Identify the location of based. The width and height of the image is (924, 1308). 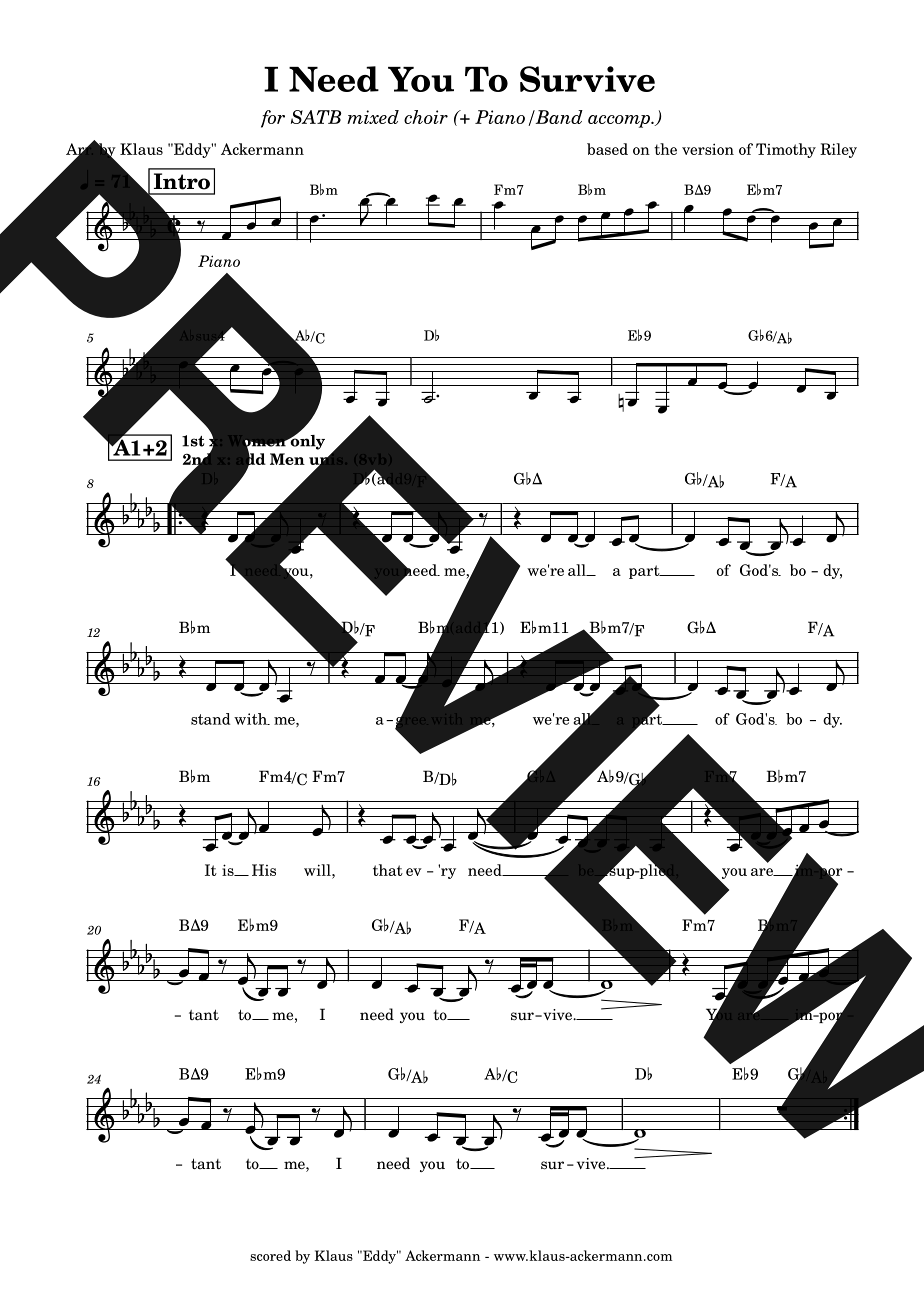
(607, 149).
